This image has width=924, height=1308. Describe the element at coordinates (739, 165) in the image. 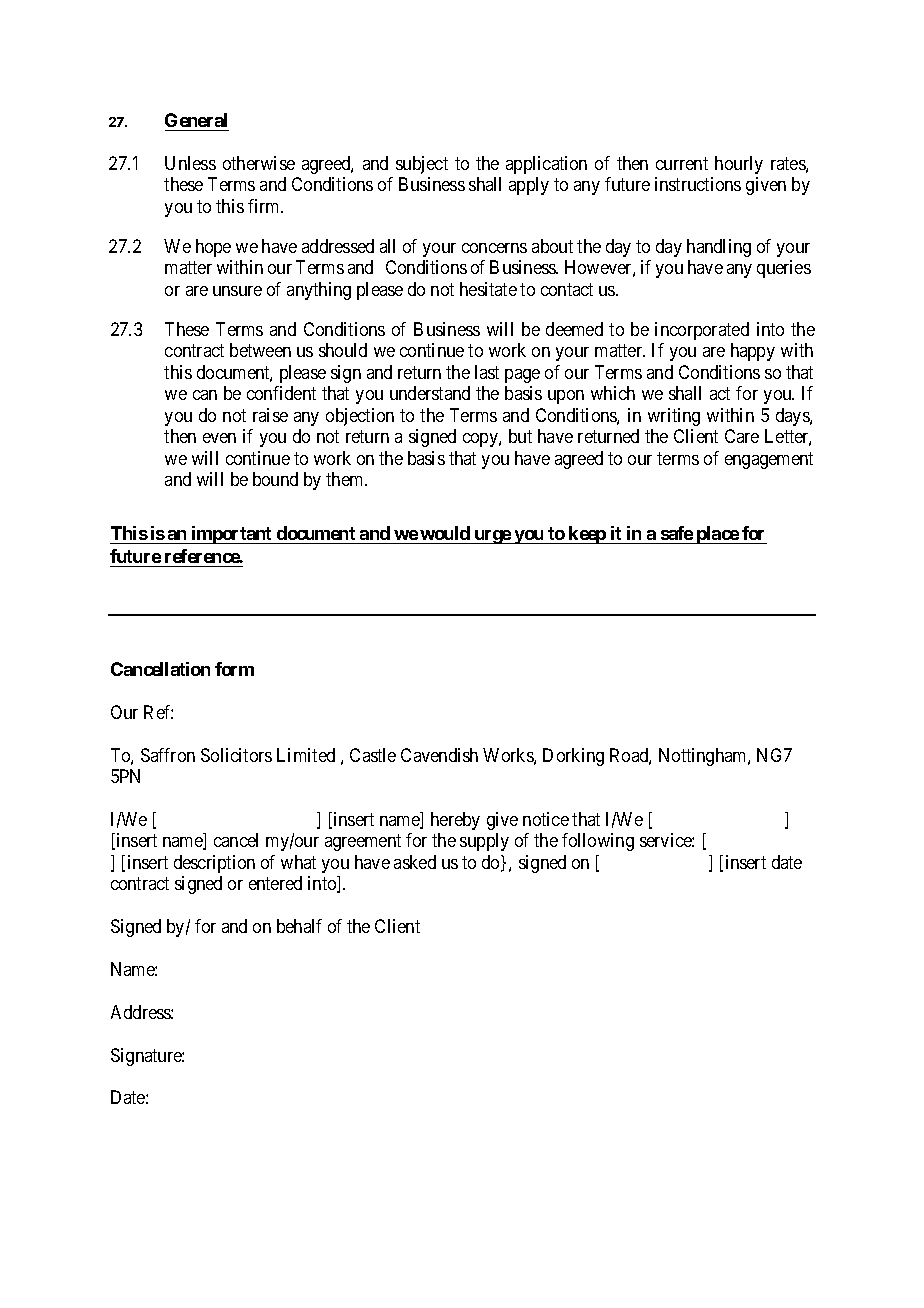

I see `hourly` at that location.
